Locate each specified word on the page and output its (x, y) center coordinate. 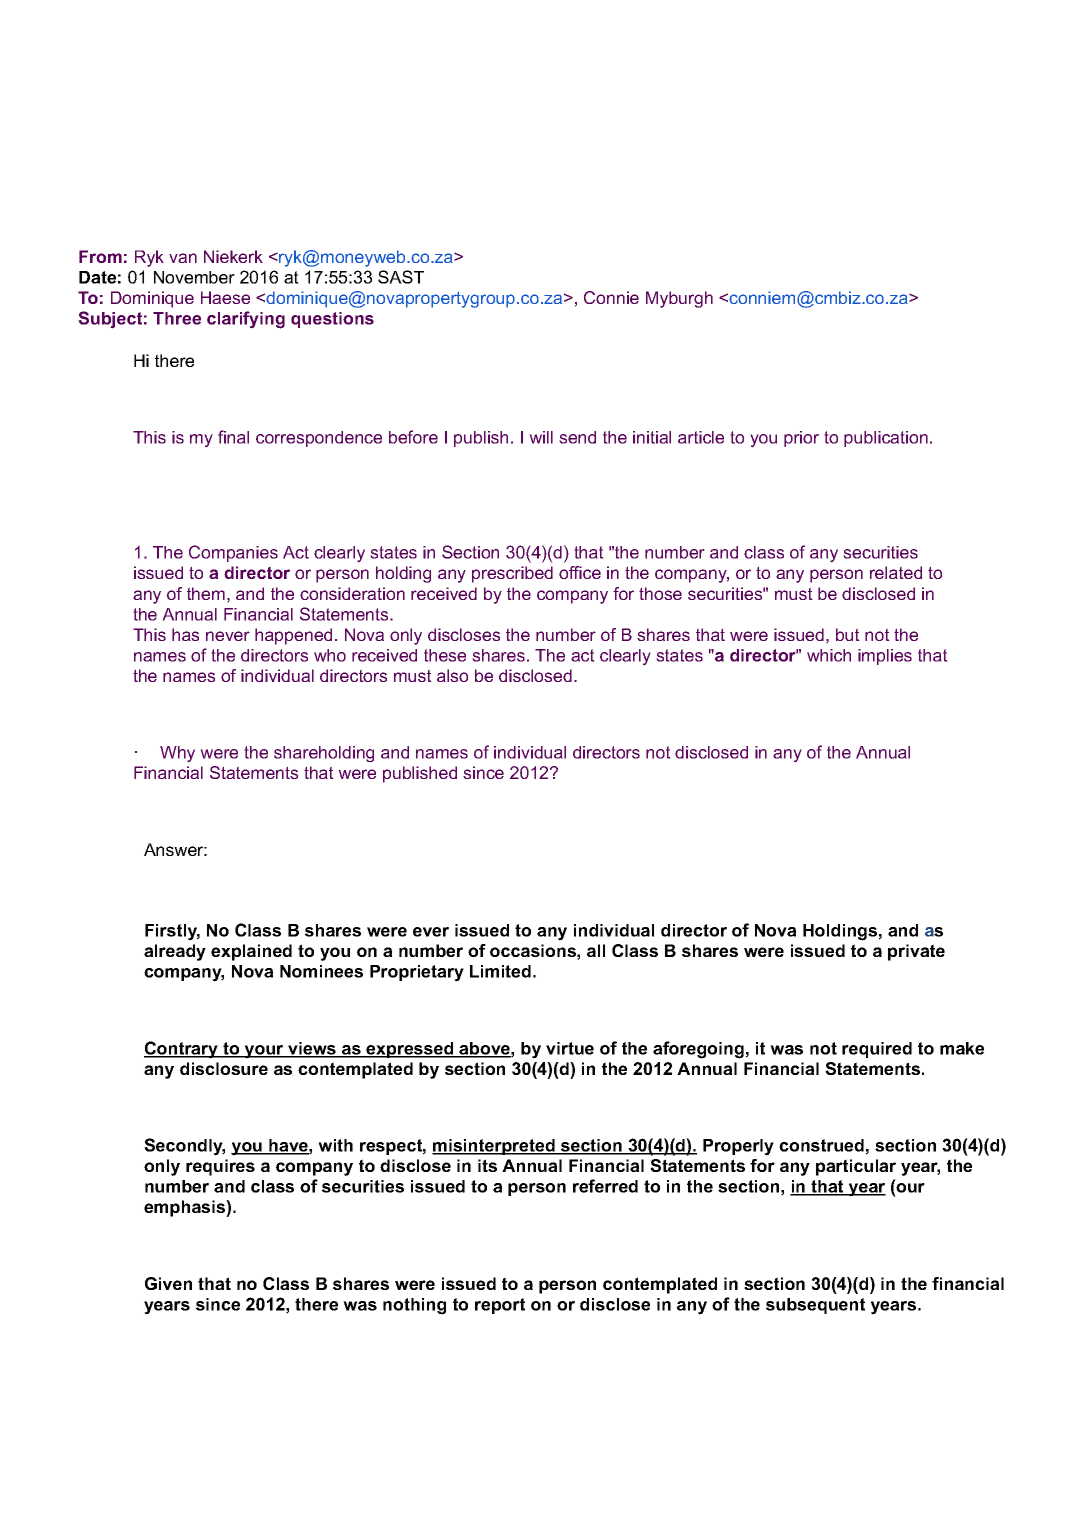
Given (168, 1283)
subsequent (815, 1306)
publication (886, 439)
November (194, 277)
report (500, 1306)
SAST (401, 277)
